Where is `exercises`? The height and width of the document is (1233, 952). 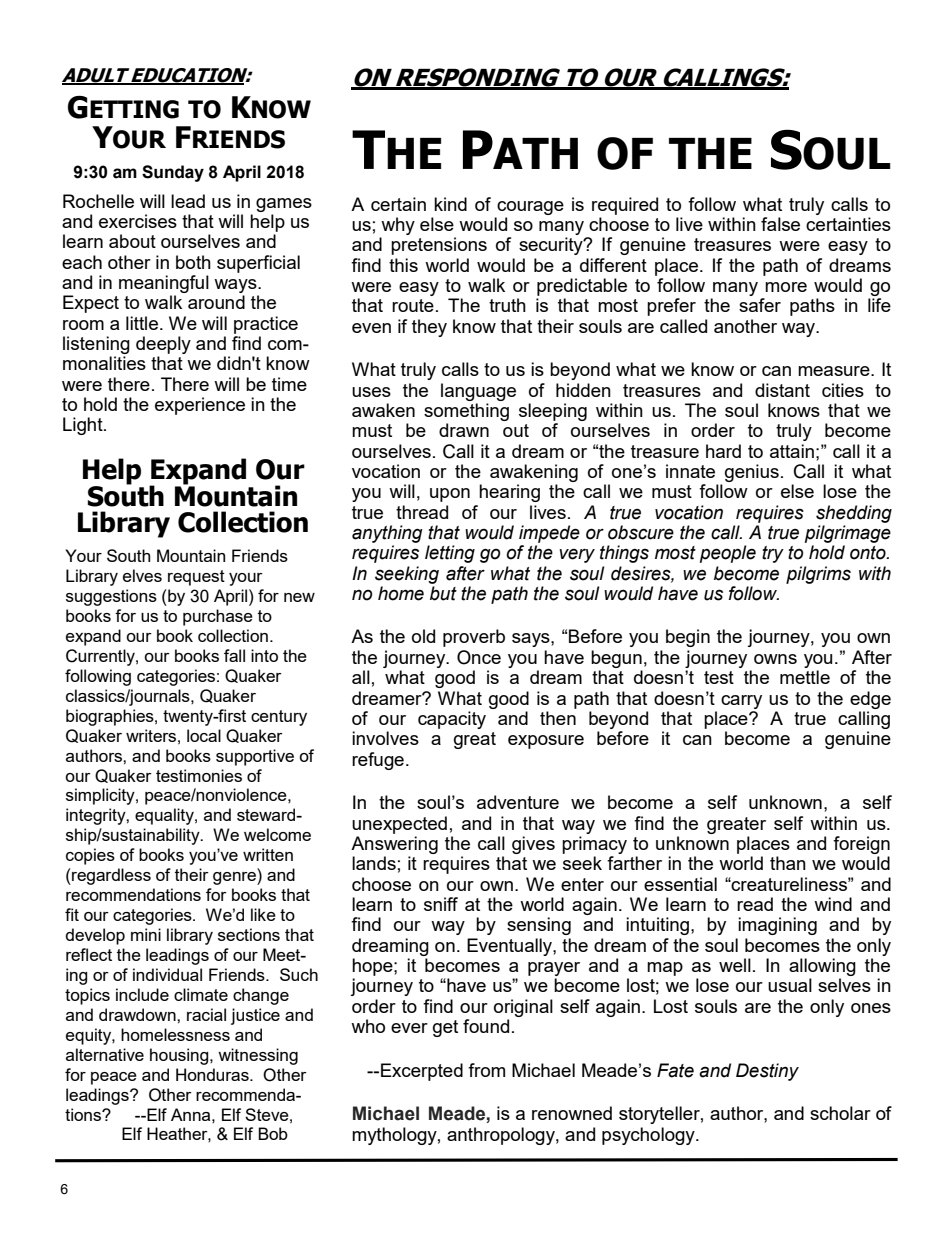
exercises is located at coordinates (138, 221).
